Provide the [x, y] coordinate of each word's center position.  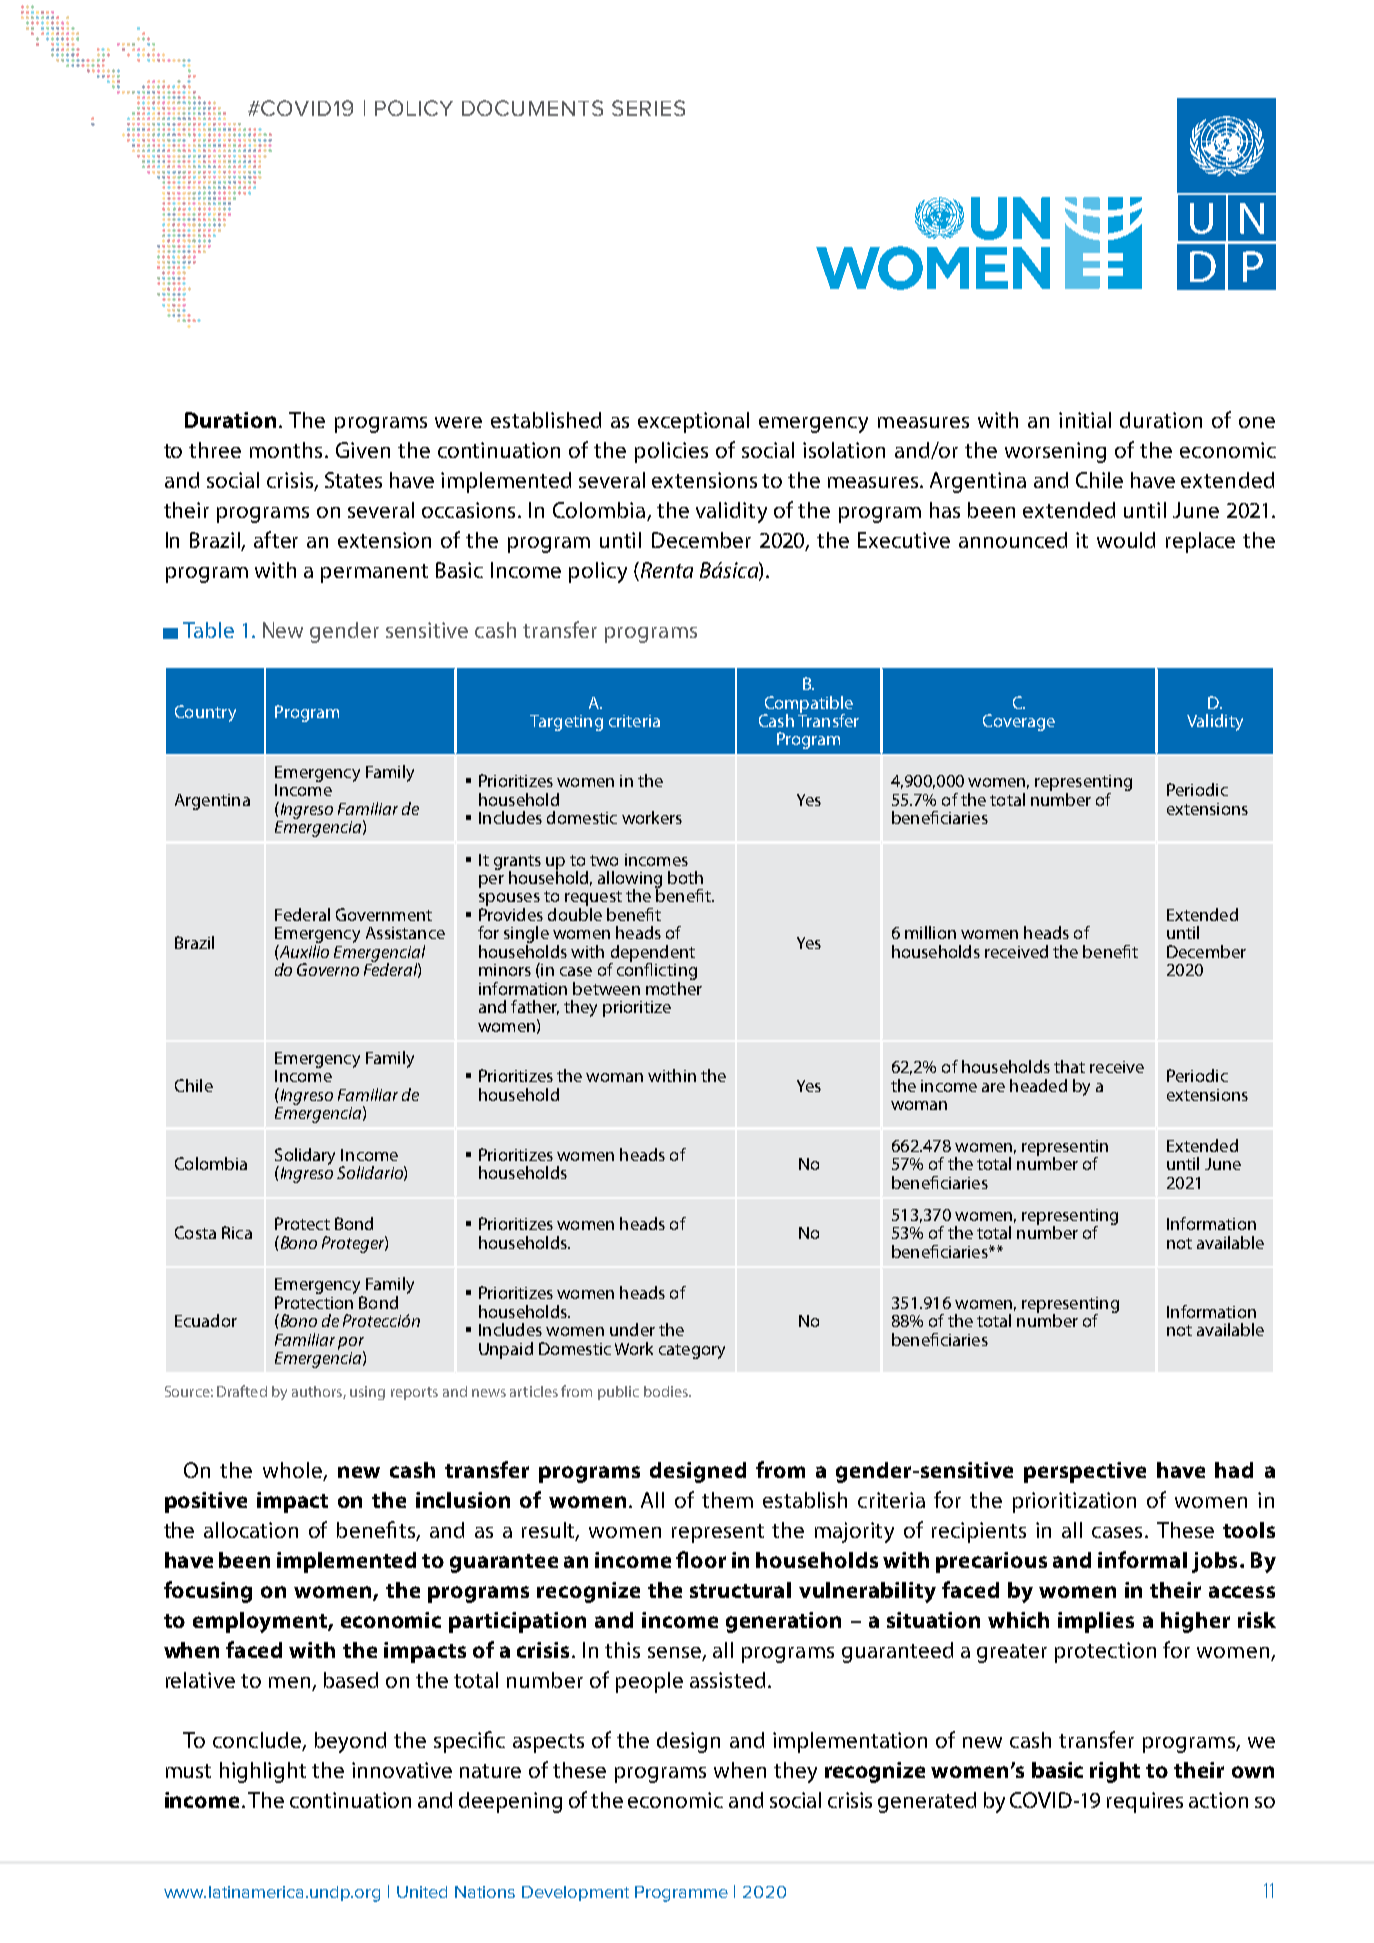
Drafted [242, 1391]
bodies [667, 1391]
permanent [374, 573]
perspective [1085, 1472]
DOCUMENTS [532, 108]
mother [674, 987]
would [1126, 540]
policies [671, 452]
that [1069, 1066]
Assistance [405, 933]
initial [1085, 420]
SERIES [648, 108]
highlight [263, 1772]
